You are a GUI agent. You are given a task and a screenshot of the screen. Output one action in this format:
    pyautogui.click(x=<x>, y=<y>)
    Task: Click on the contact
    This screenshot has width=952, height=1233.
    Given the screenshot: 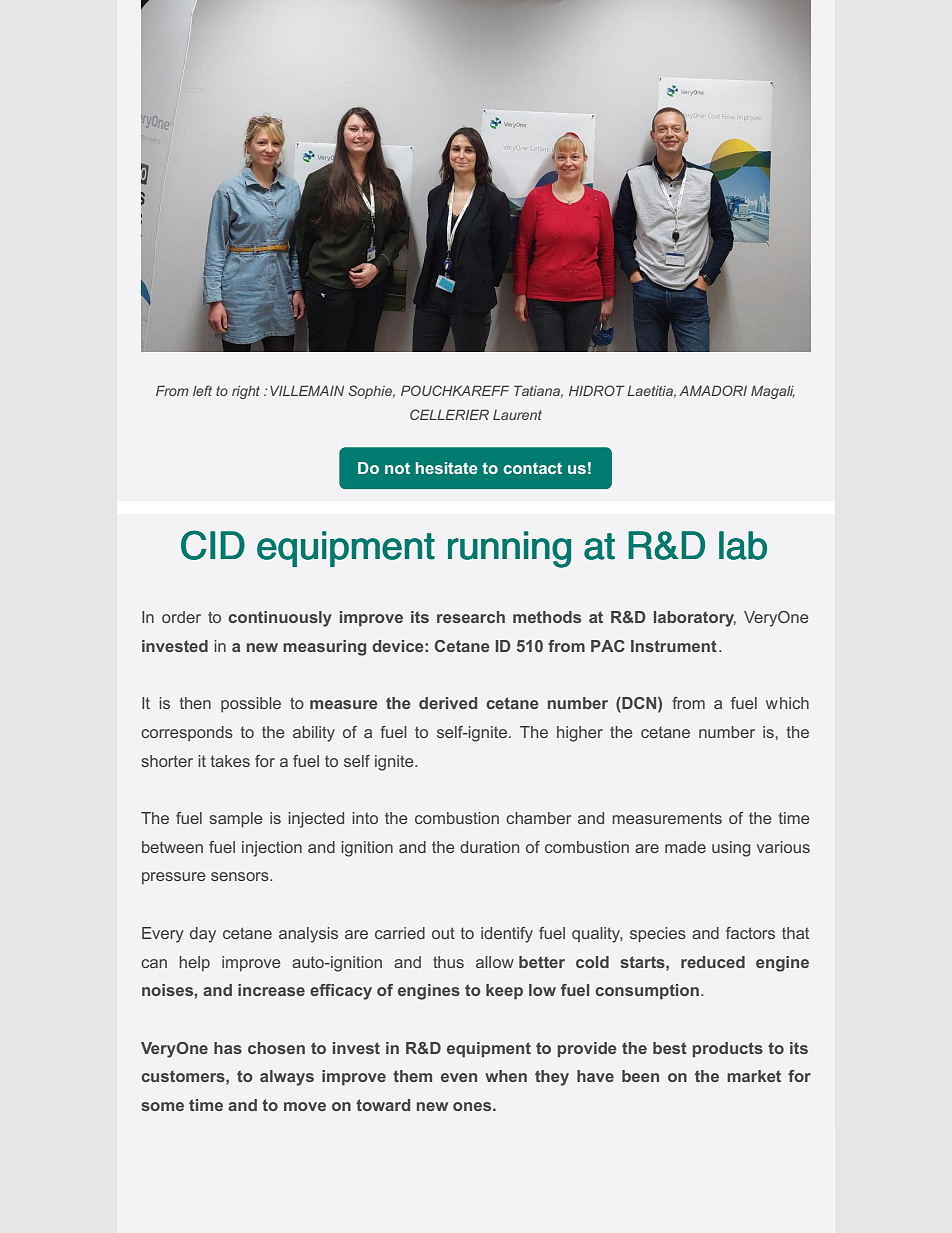 What is the action you would take?
    pyautogui.click(x=532, y=468)
